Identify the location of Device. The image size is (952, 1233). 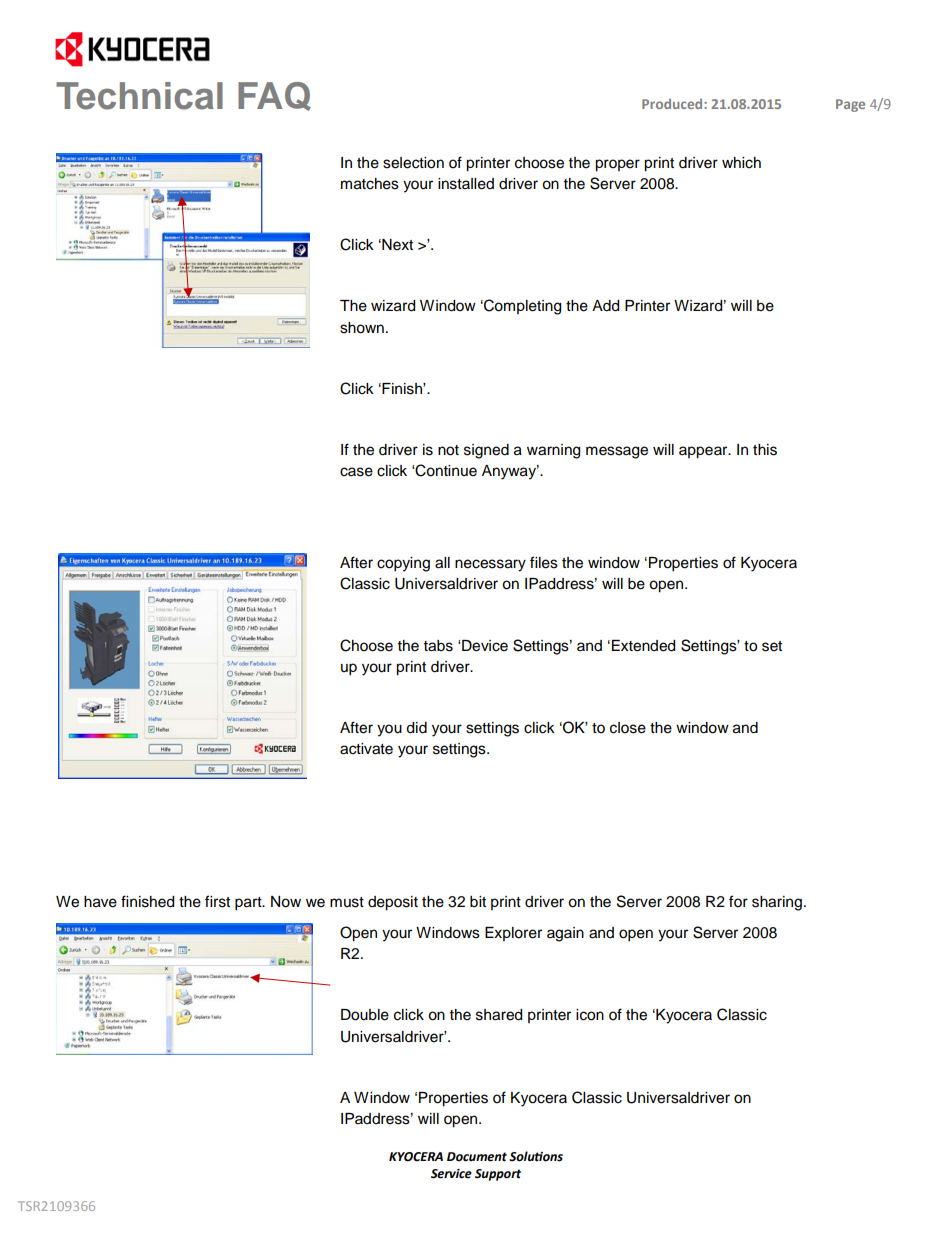
(485, 646).
